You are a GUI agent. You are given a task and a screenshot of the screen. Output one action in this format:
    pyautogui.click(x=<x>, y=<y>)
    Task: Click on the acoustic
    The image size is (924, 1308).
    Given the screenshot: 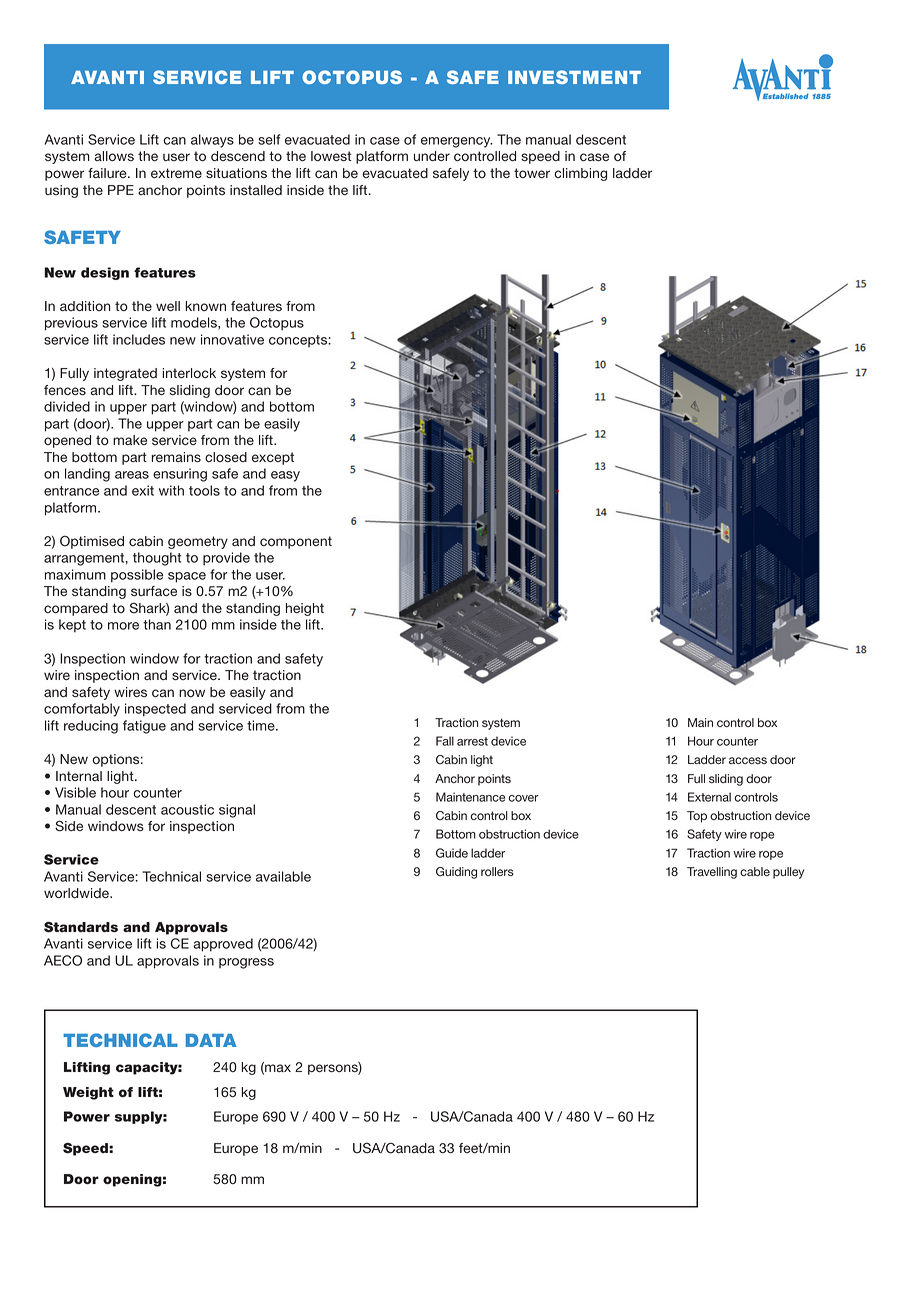 What is the action you would take?
    pyautogui.click(x=187, y=809)
